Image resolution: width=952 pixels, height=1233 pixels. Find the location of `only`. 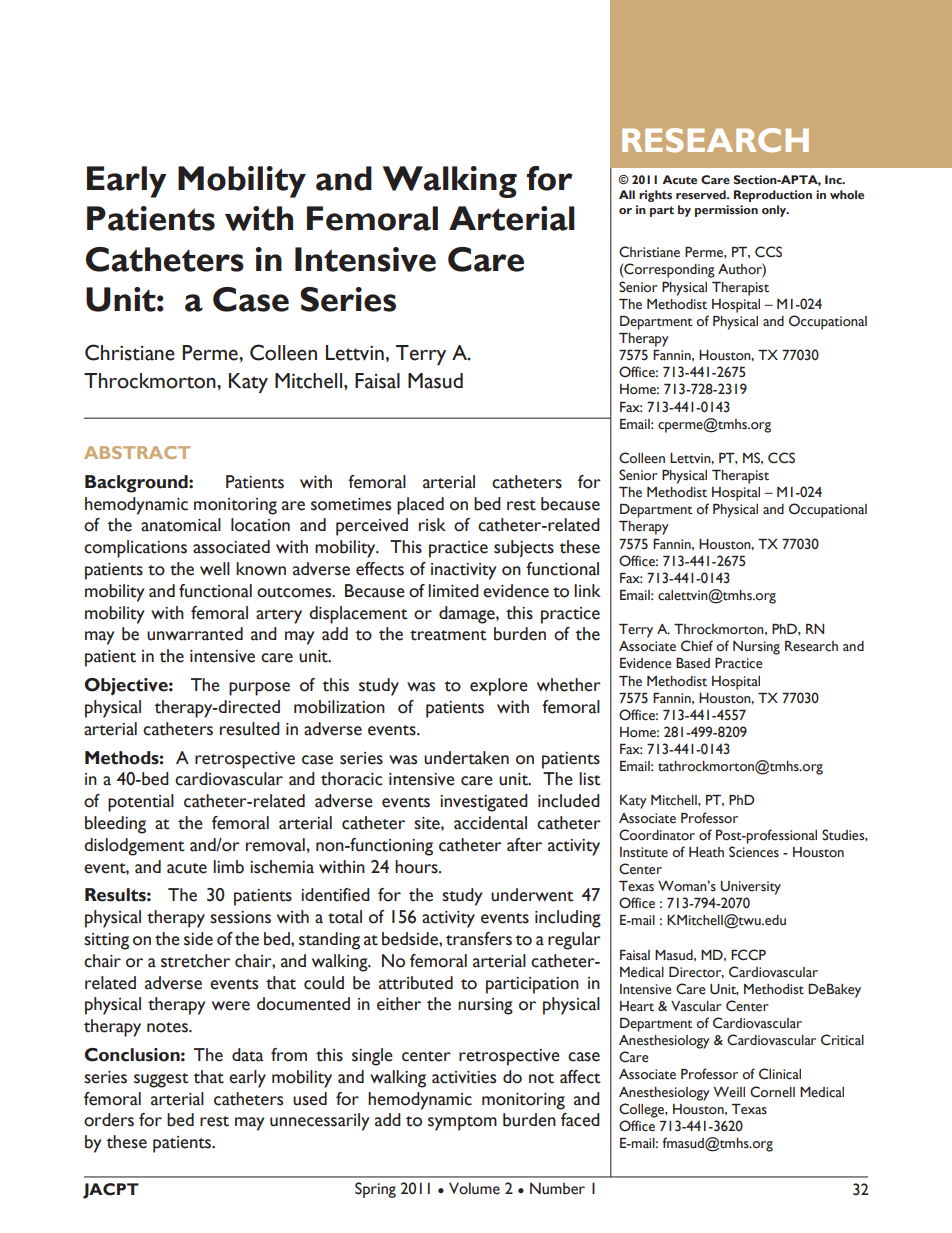

only is located at coordinates (775, 211).
